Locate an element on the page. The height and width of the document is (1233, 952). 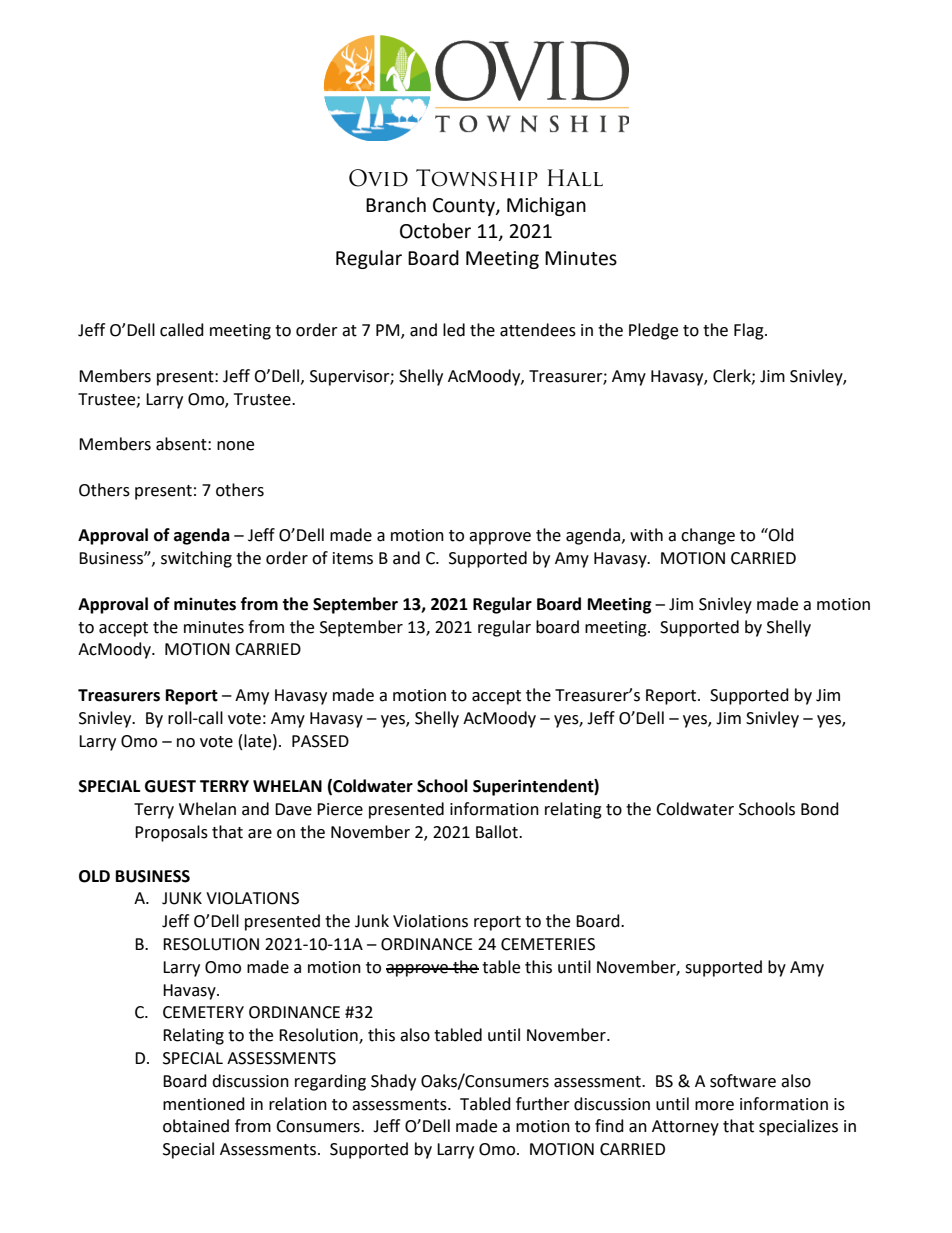
Hall is located at coordinates (575, 177).
